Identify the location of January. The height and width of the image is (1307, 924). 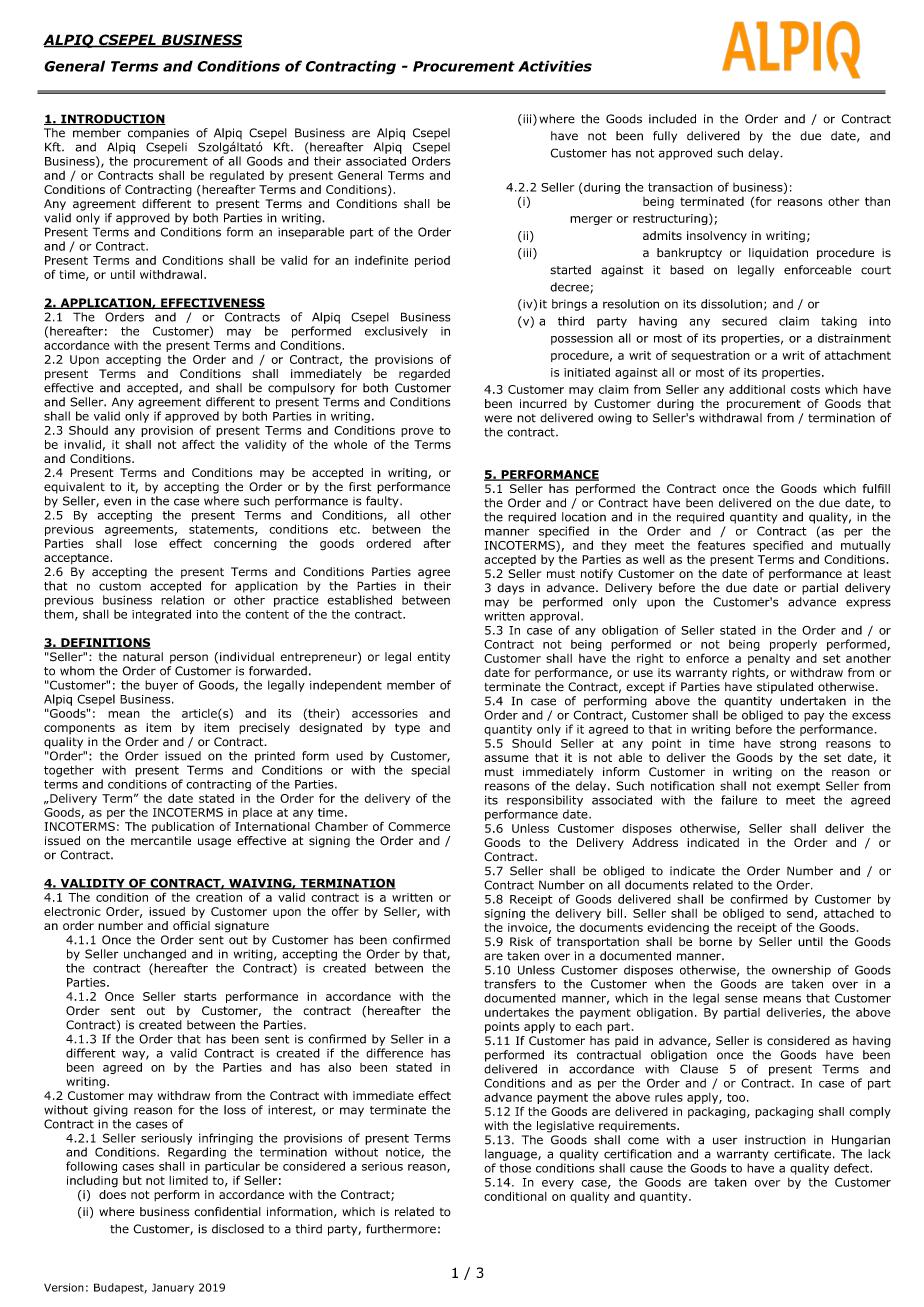
(173, 1288).
